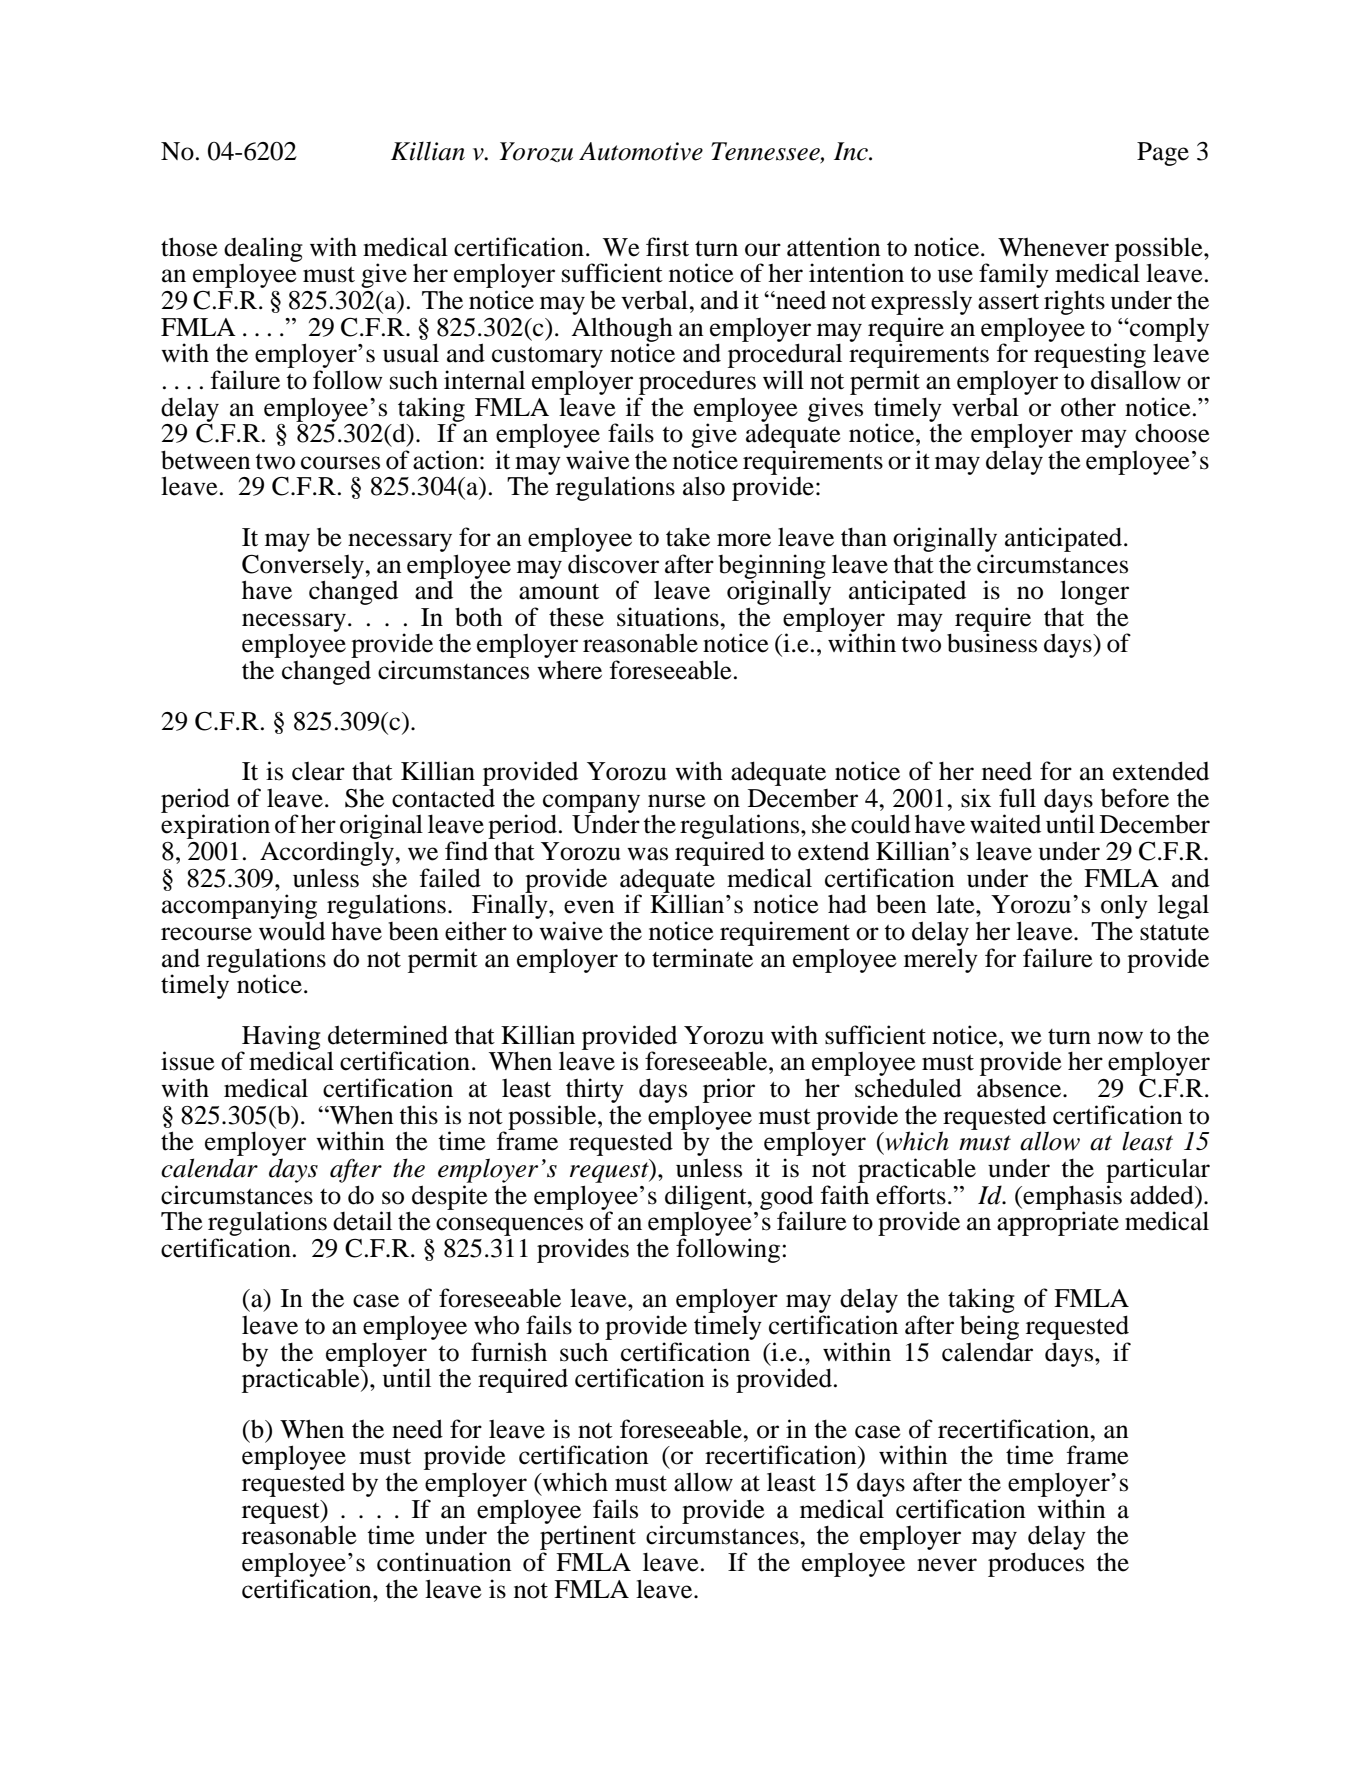 The height and width of the document is (1775, 1371). I want to click on Page, so click(1163, 154).
